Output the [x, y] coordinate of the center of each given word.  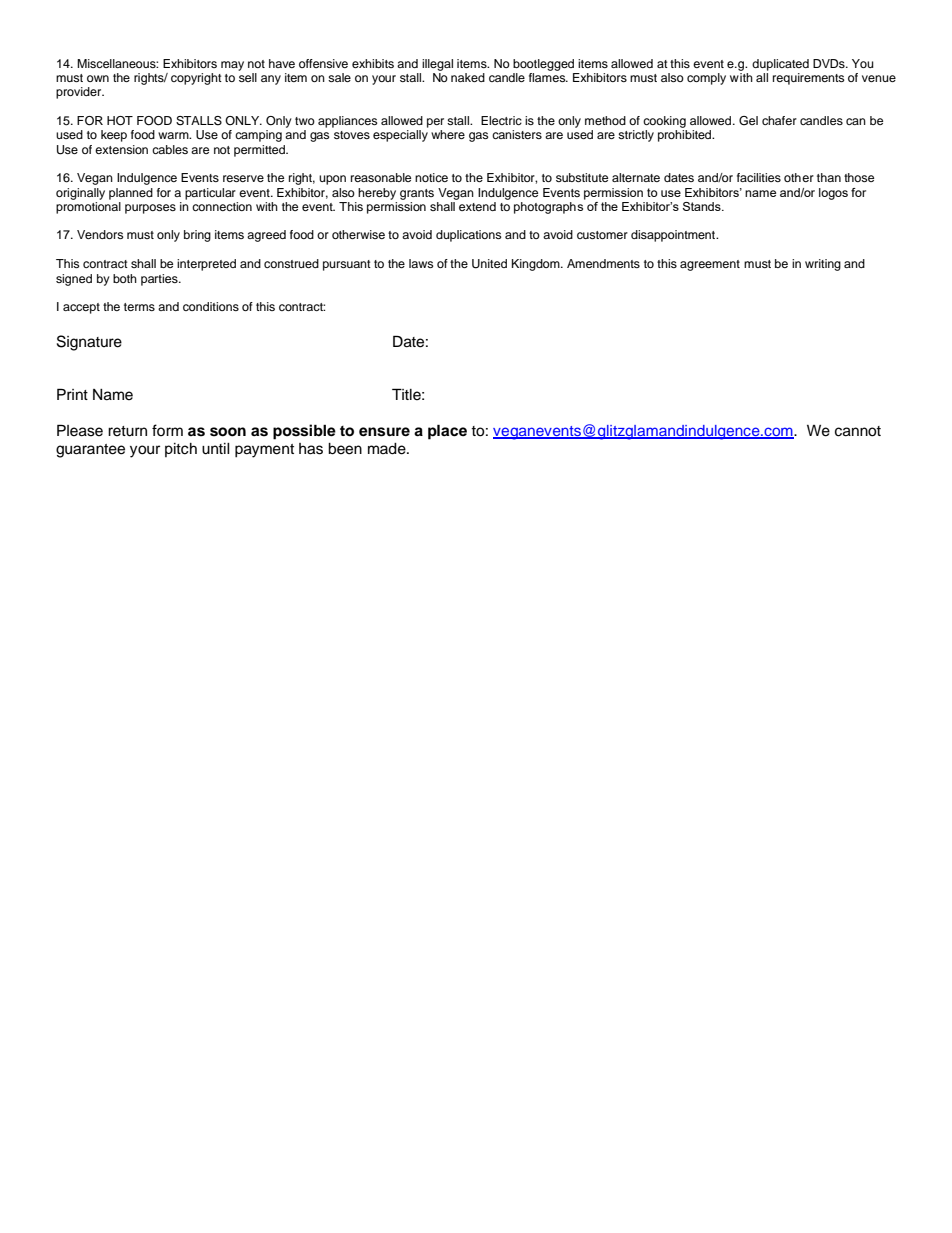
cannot [858, 431]
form [167, 430]
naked [468, 77]
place [447, 432]
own [98, 78]
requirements [808, 79]
